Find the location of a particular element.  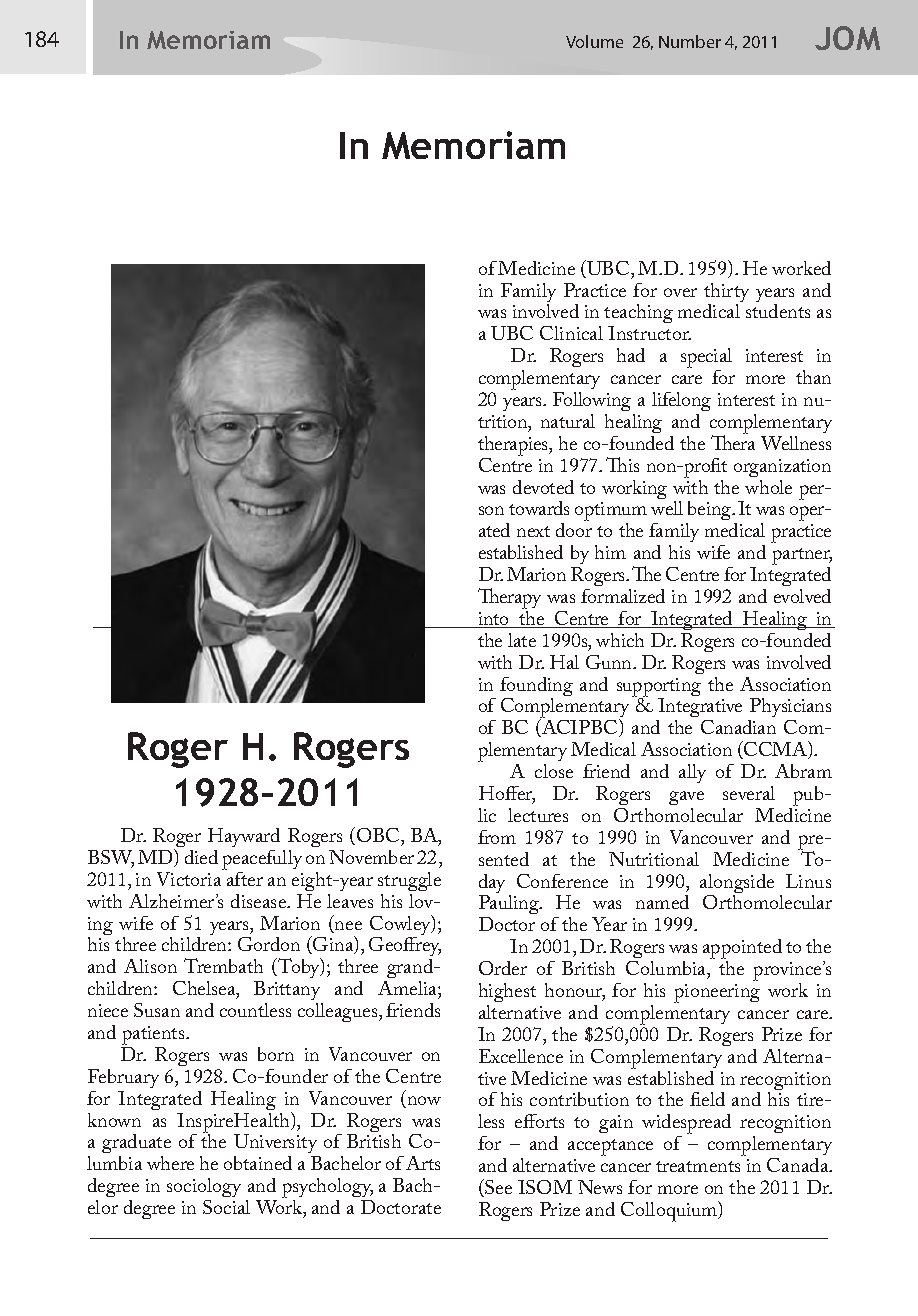

Following is located at coordinates (592, 401).
